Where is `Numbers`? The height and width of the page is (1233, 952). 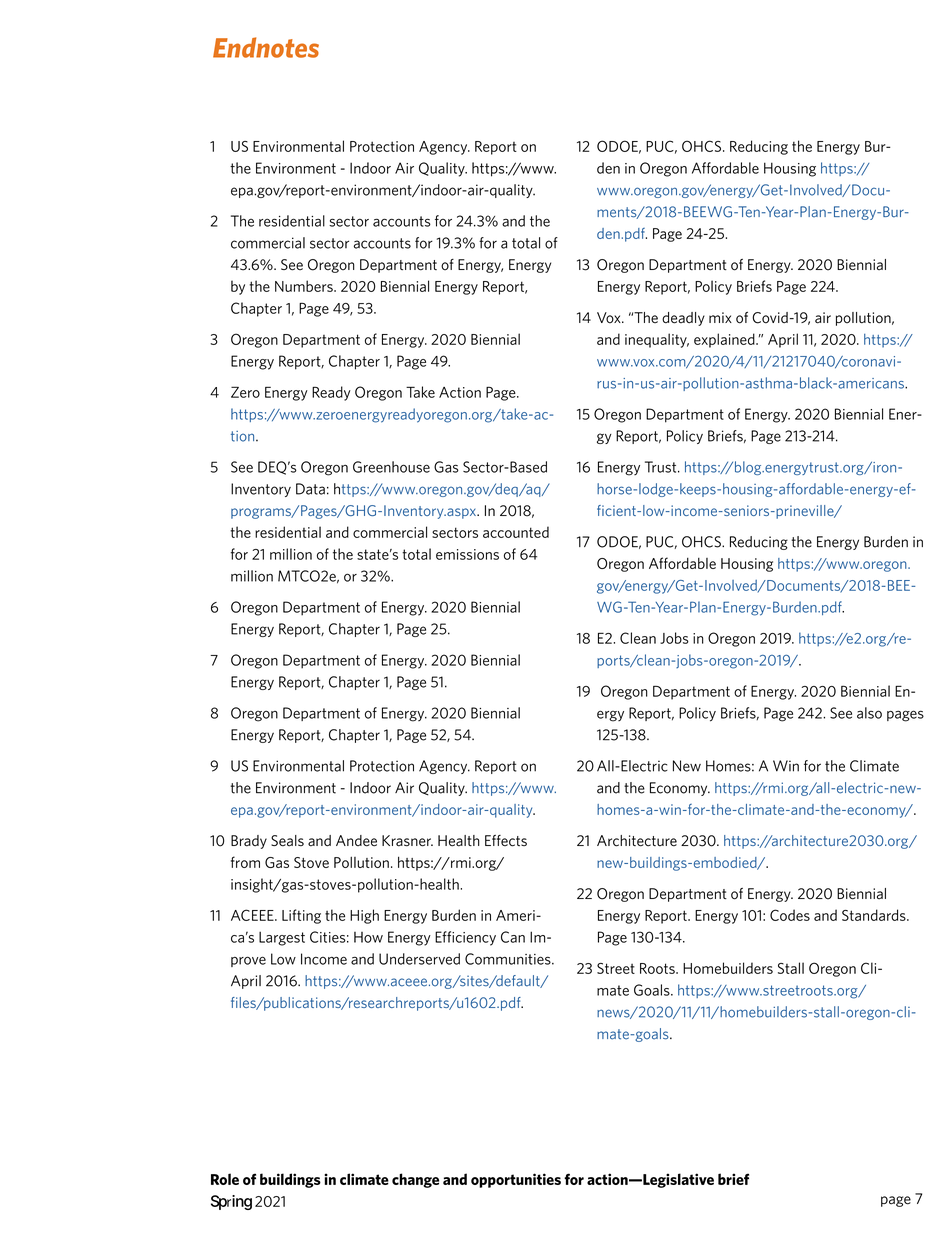 Numbers is located at coordinates (305, 286).
